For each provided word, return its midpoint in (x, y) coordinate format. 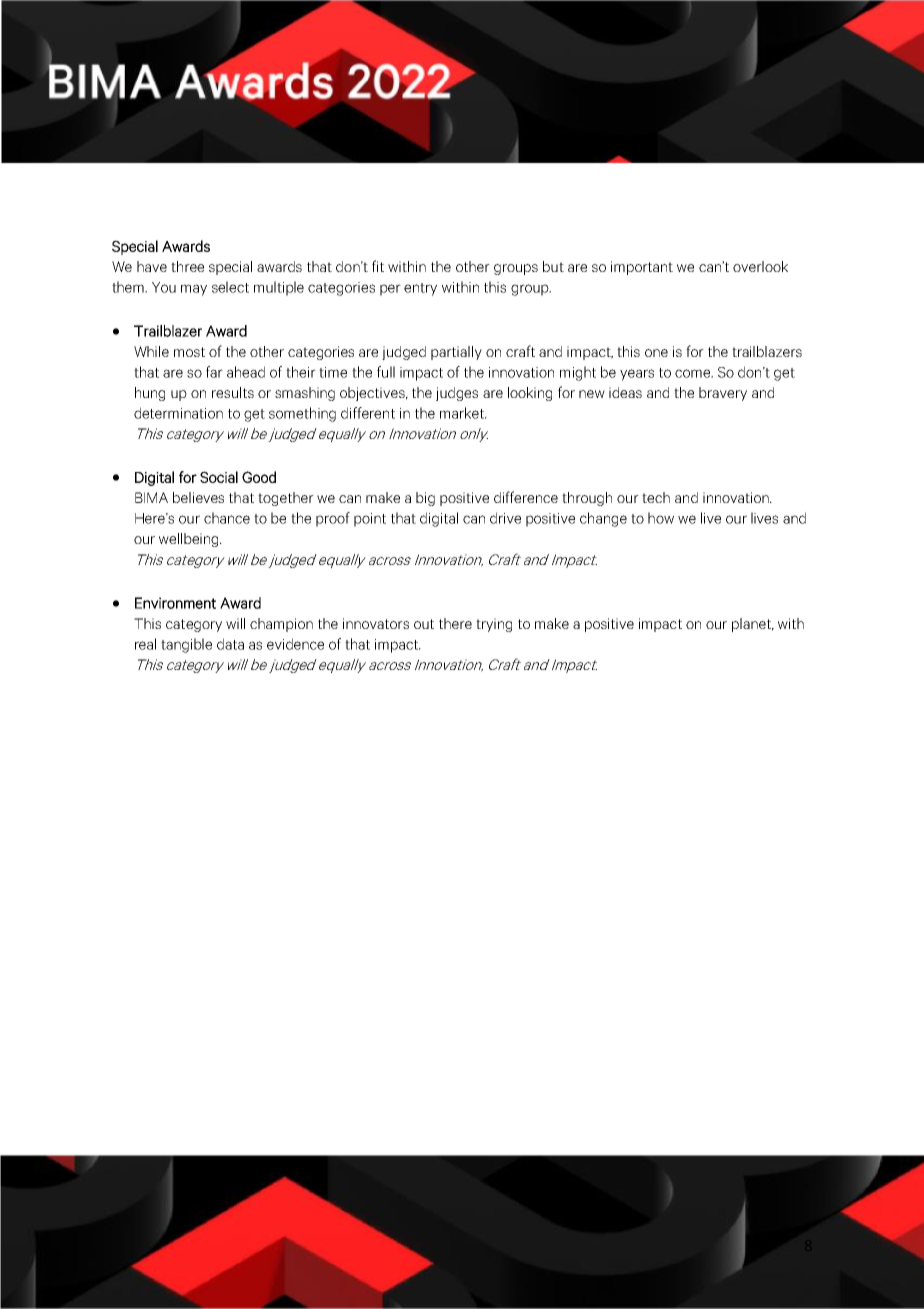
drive (505, 518)
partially (456, 353)
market (463, 413)
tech (656, 497)
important (642, 268)
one (656, 353)
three (187, 266)
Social (219, 477)
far (214, 372)
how (661, 518)
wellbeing (190, 540)
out (424, 624)
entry (420, 289)
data (230, 644)
